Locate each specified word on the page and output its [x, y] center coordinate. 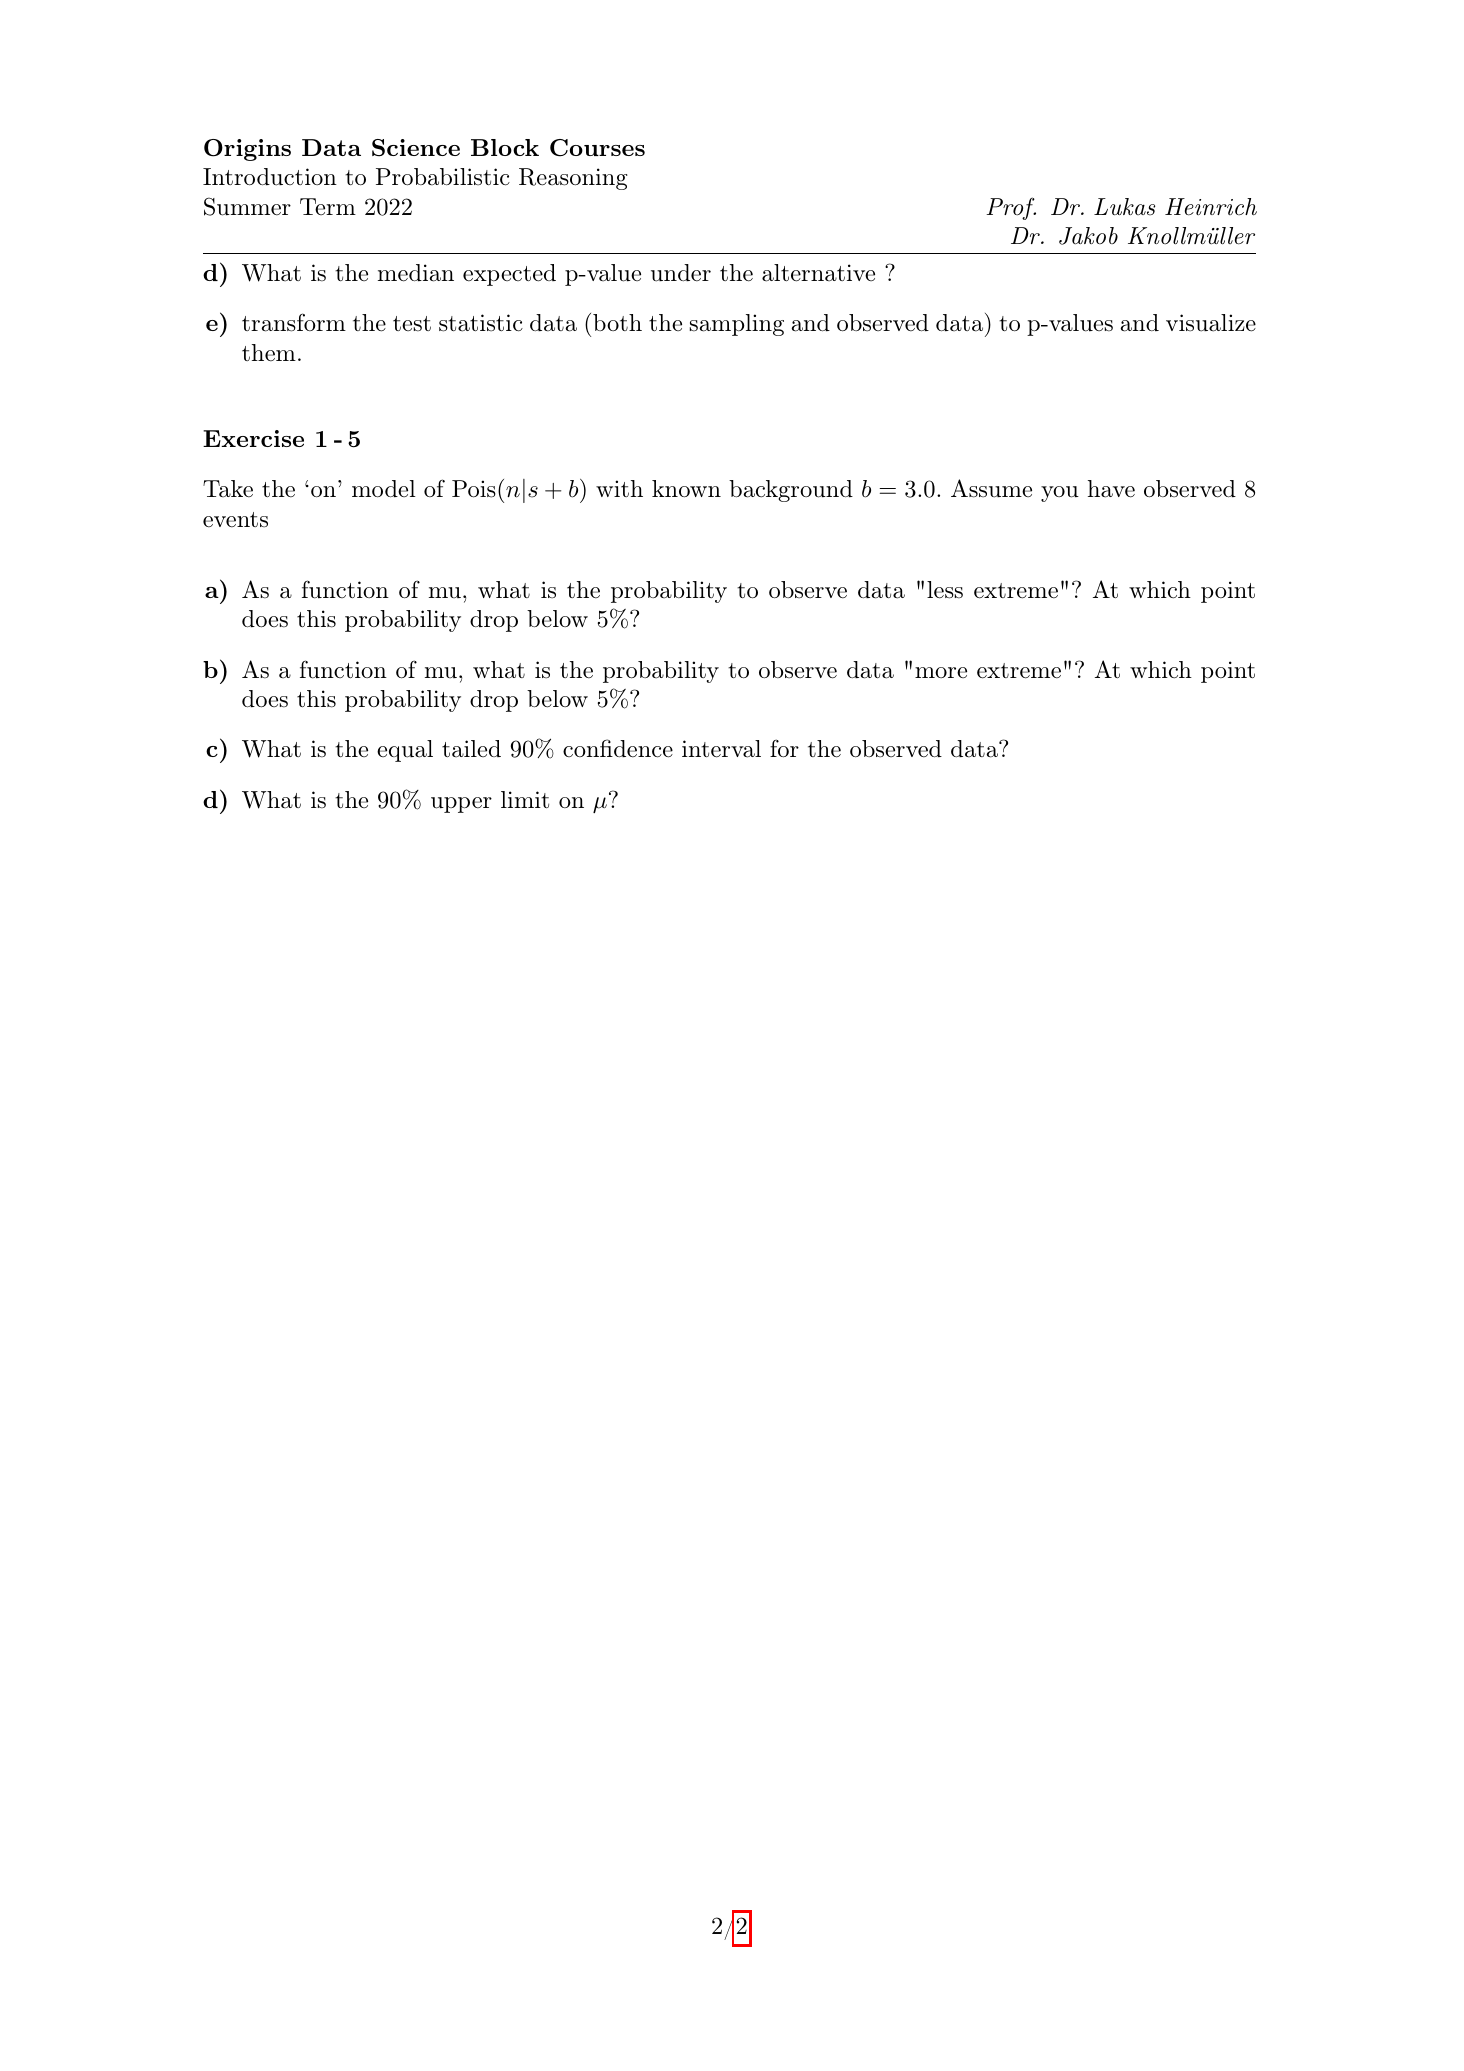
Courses [597, 148]
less [945, 590]
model [384, 489]
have [1111, 489]
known [686, 489]
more [941, 672]
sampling [737, 325]
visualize [1211, 323]
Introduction [270, 177]
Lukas [1124, 207]
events [235, 520]
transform [294, 322]
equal [405, 751]
